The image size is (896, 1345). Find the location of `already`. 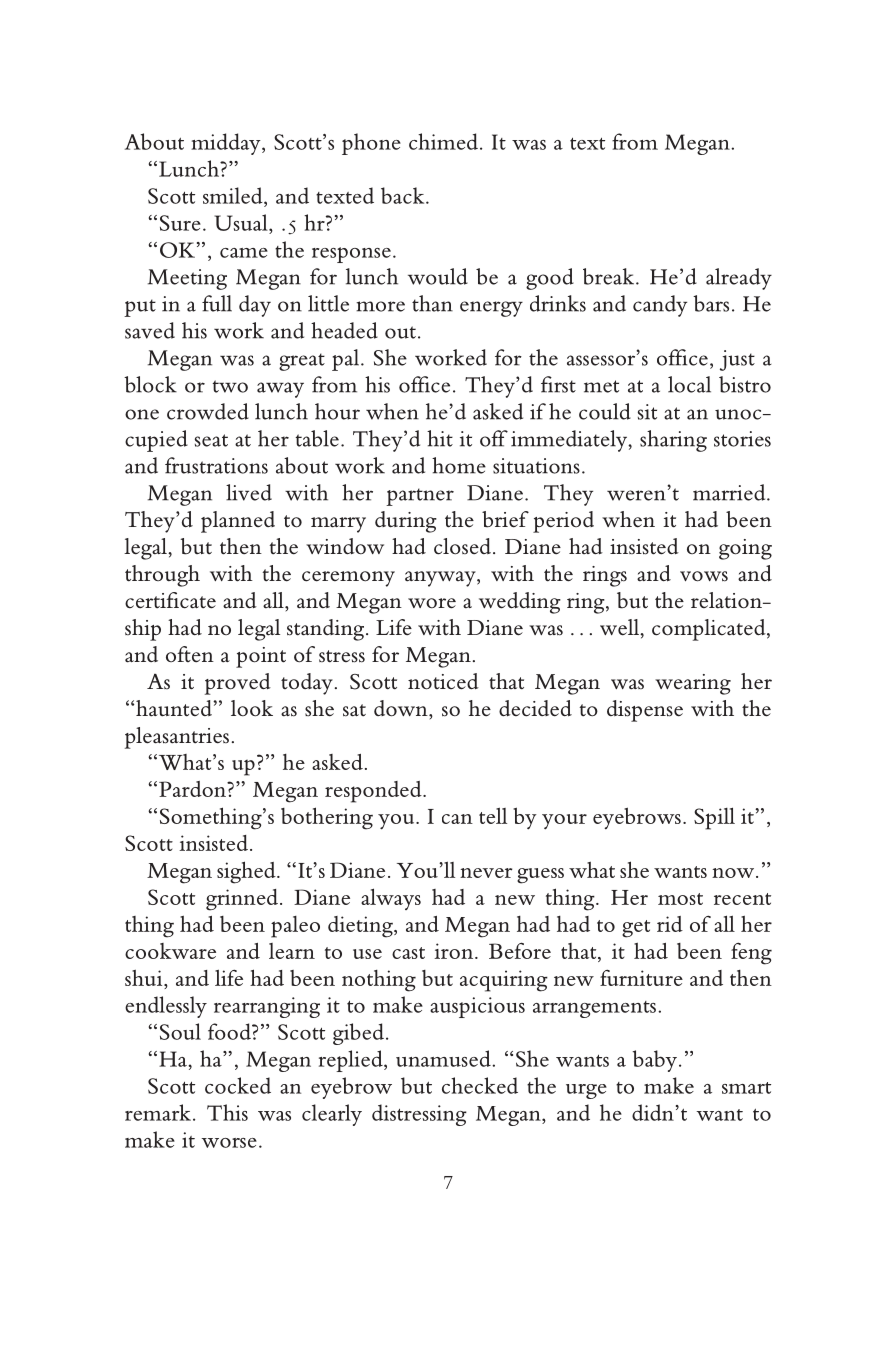

already is located at coordinates (739, 279).
